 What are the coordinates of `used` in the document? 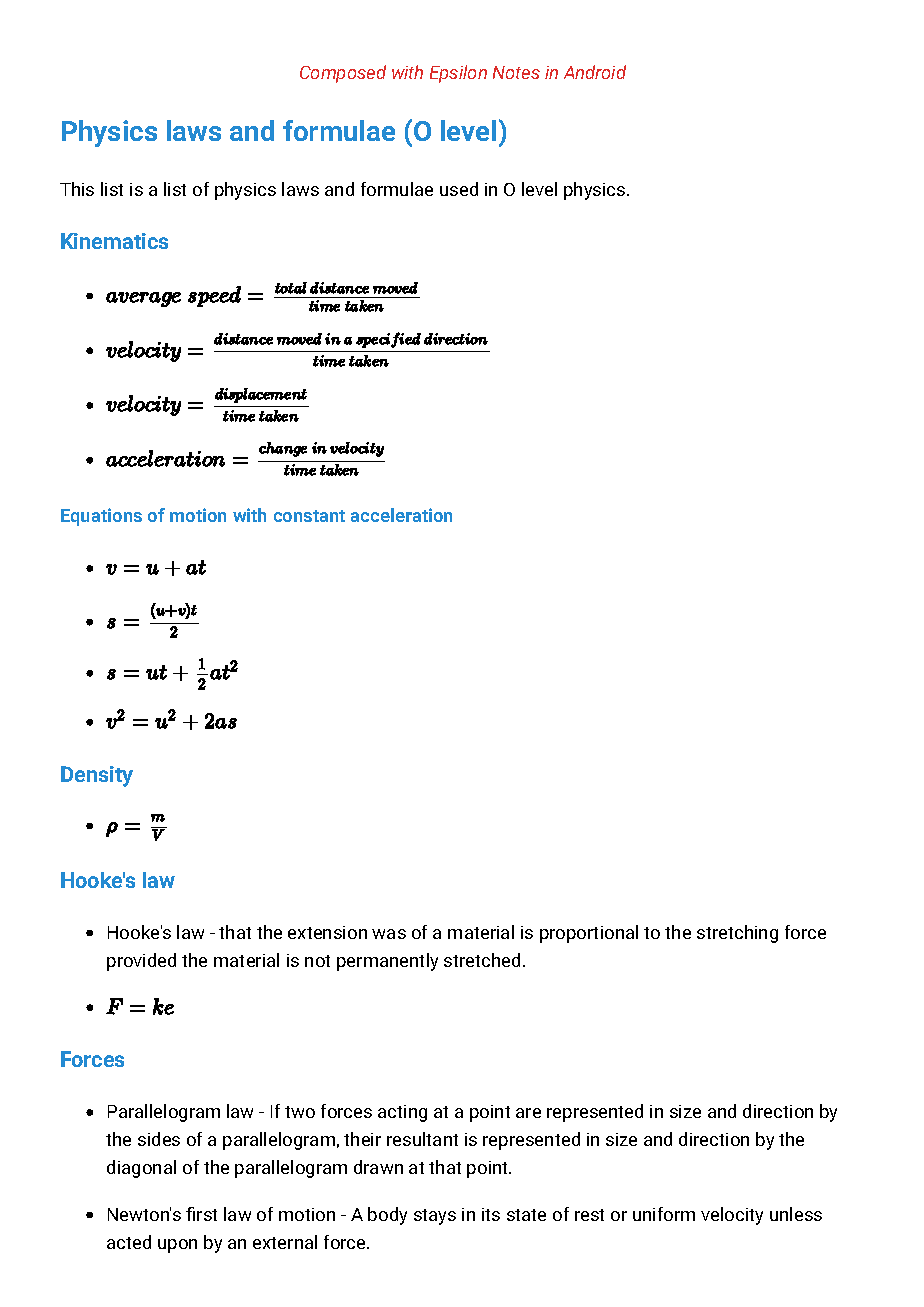 It's located at (459, 189).
